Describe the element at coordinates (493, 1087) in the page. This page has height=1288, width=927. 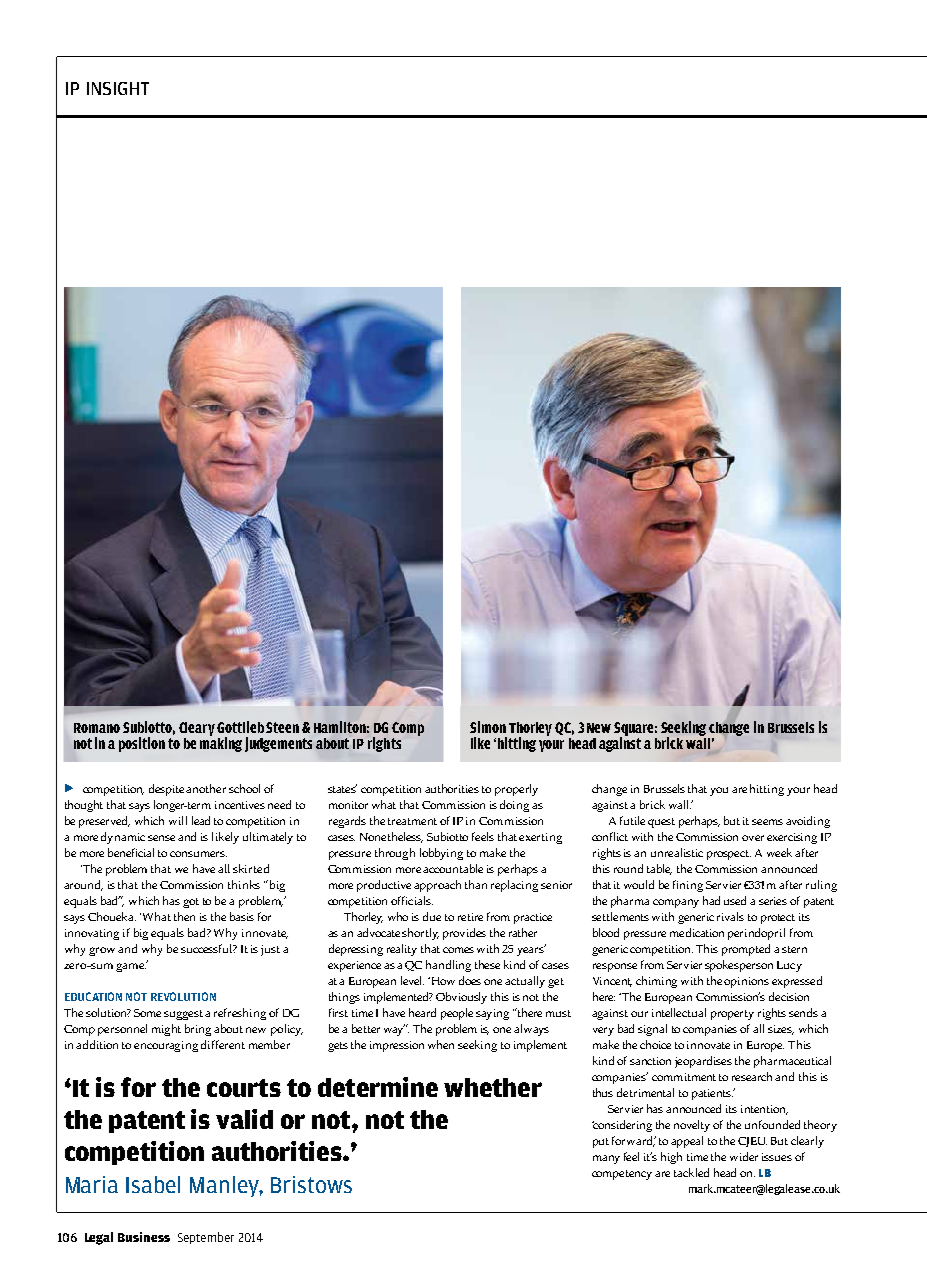
I see `whether` at that location.
